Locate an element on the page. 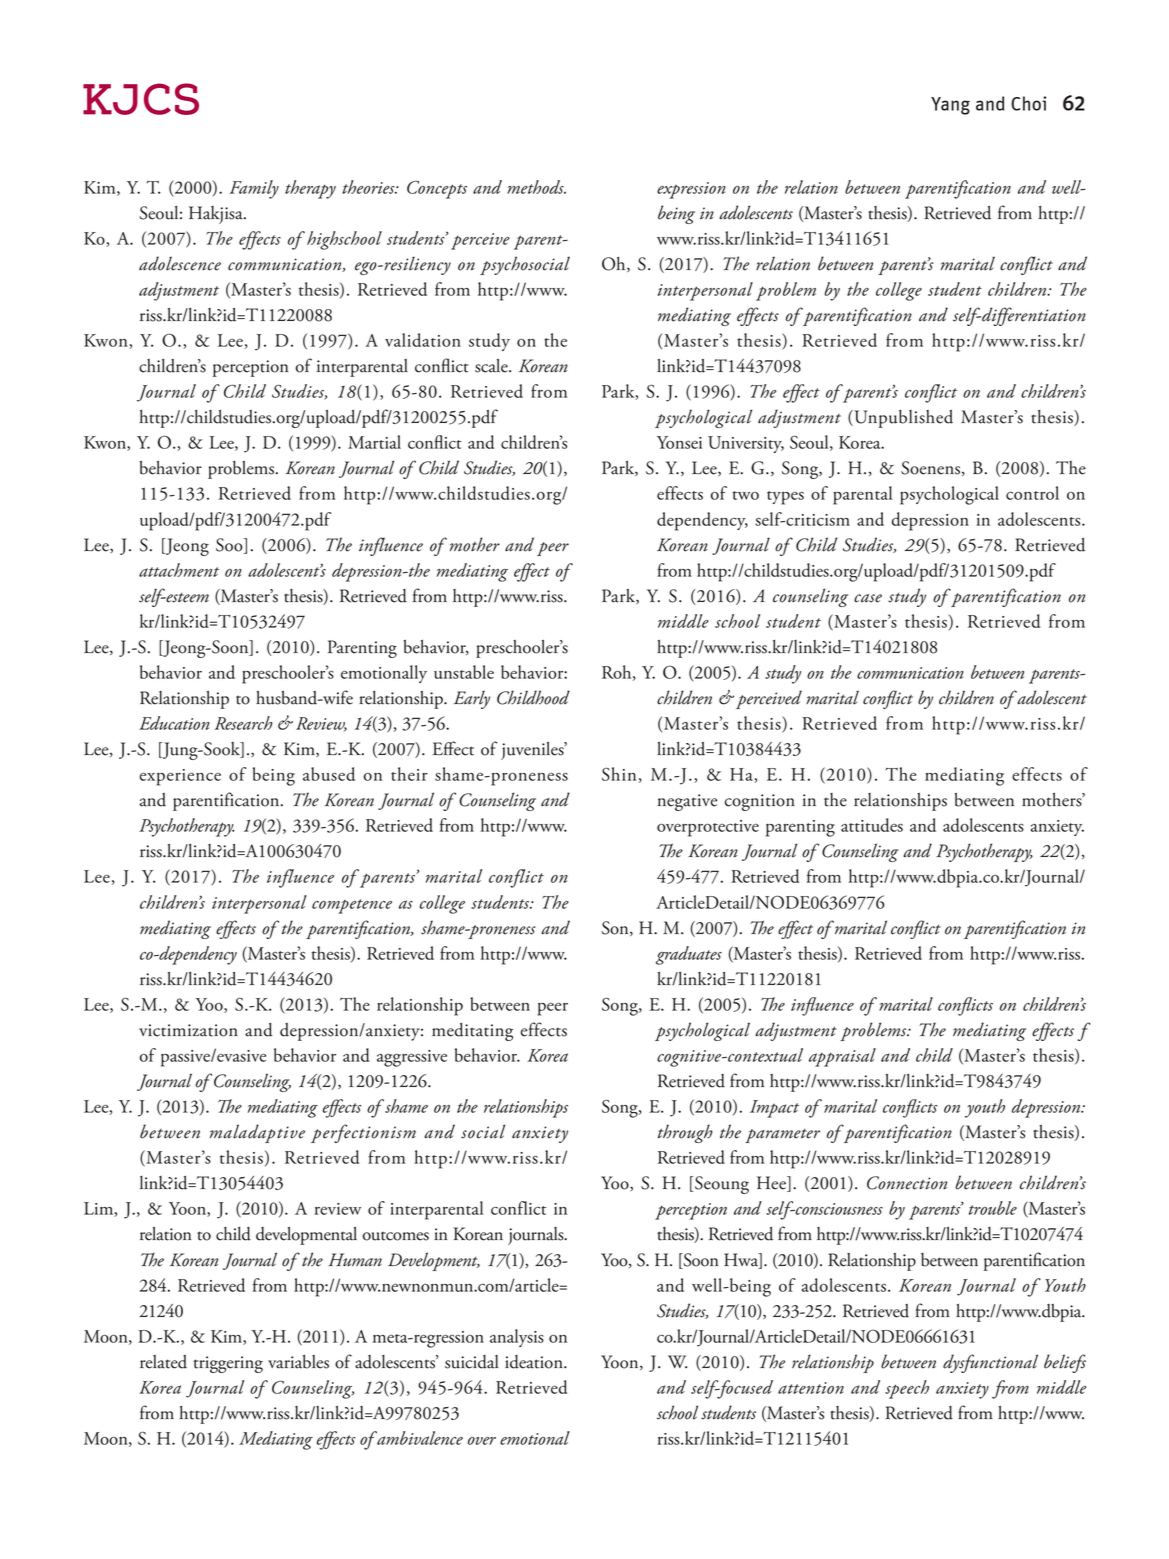 The width and height of the document is (1169, 1559). appraisal is located at coordinates (842, 1057).
